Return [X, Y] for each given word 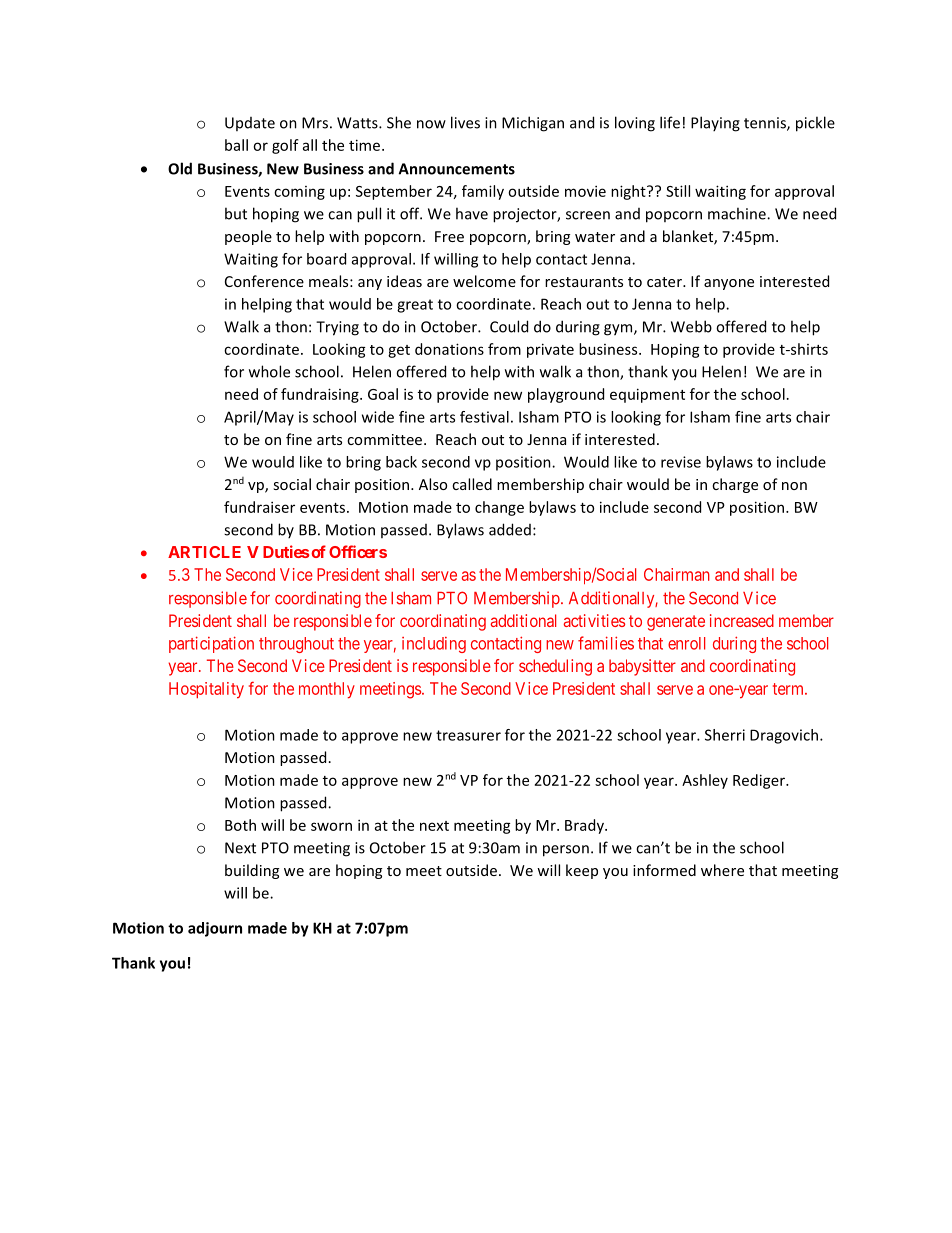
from [504, 349]
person [566, 851]
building [252, 871]
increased [742, 620]
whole [269, 371]
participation [211, 644]
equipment [647, 395]
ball [236, 145]
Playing [715, 124]
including [434, 645]
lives [465, 122]
